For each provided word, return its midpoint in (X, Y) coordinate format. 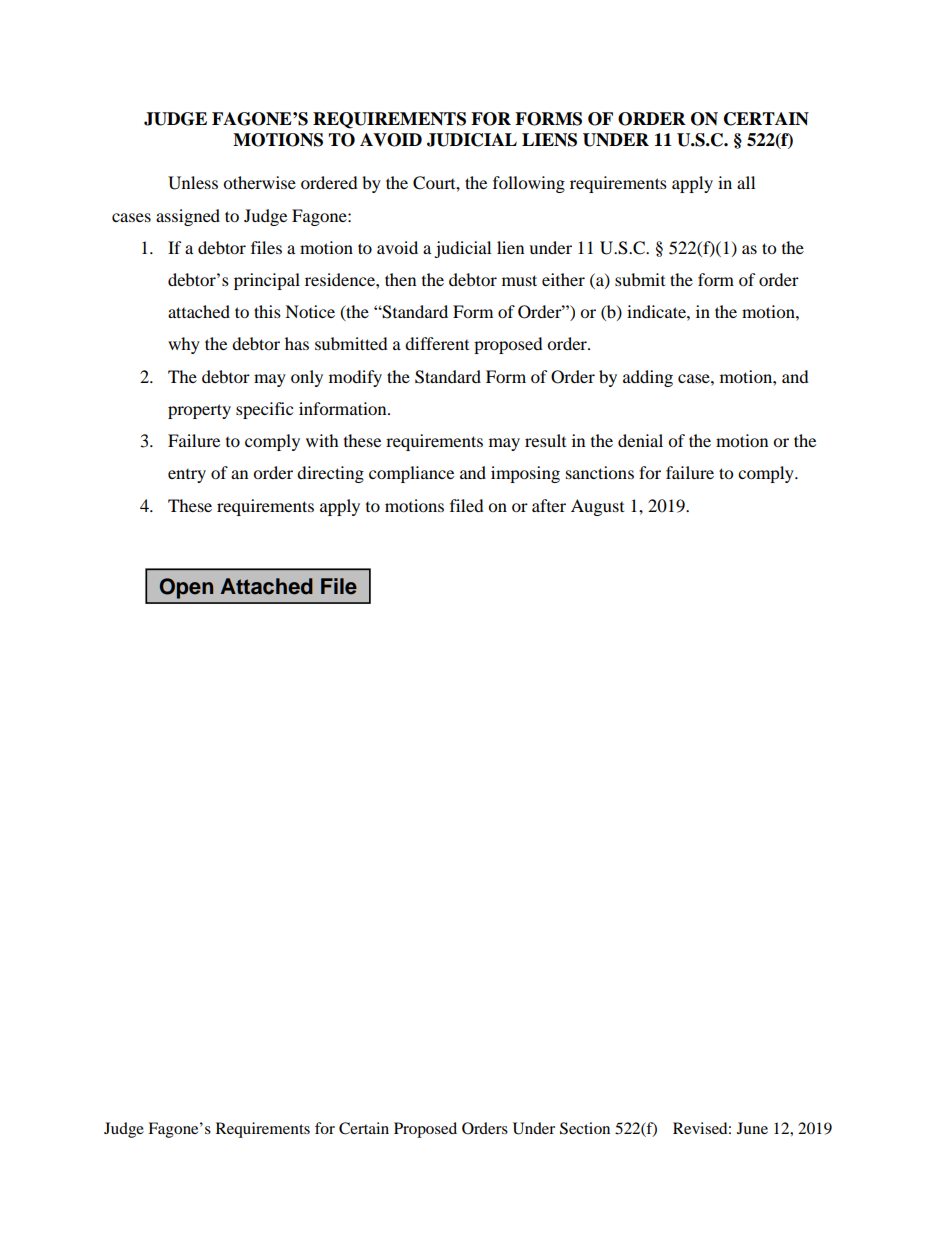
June (752, 1128)
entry (187, 476)
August (597, 507)
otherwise (259, 182)
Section (585, 1128)
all (746, 182)
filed (467, 505)
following (529, 184)
